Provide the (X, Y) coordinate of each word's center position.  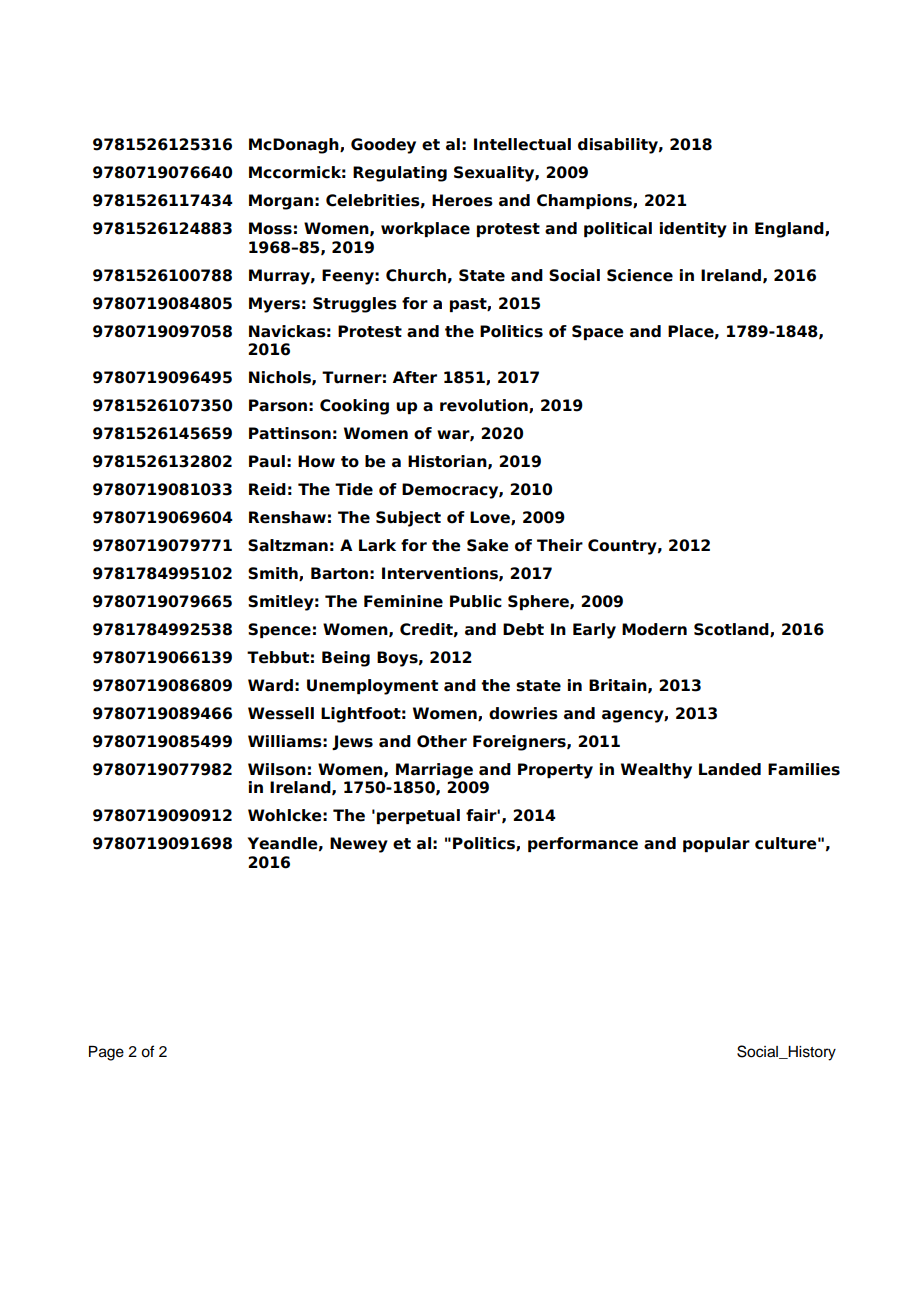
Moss (270, 228)
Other (442, 741)
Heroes (462, 200)
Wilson (277, 769)
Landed (730, 769)
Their (560, 545)
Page (106, 1053)
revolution (485, 406)
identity (693, 230)
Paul (267, 461)
